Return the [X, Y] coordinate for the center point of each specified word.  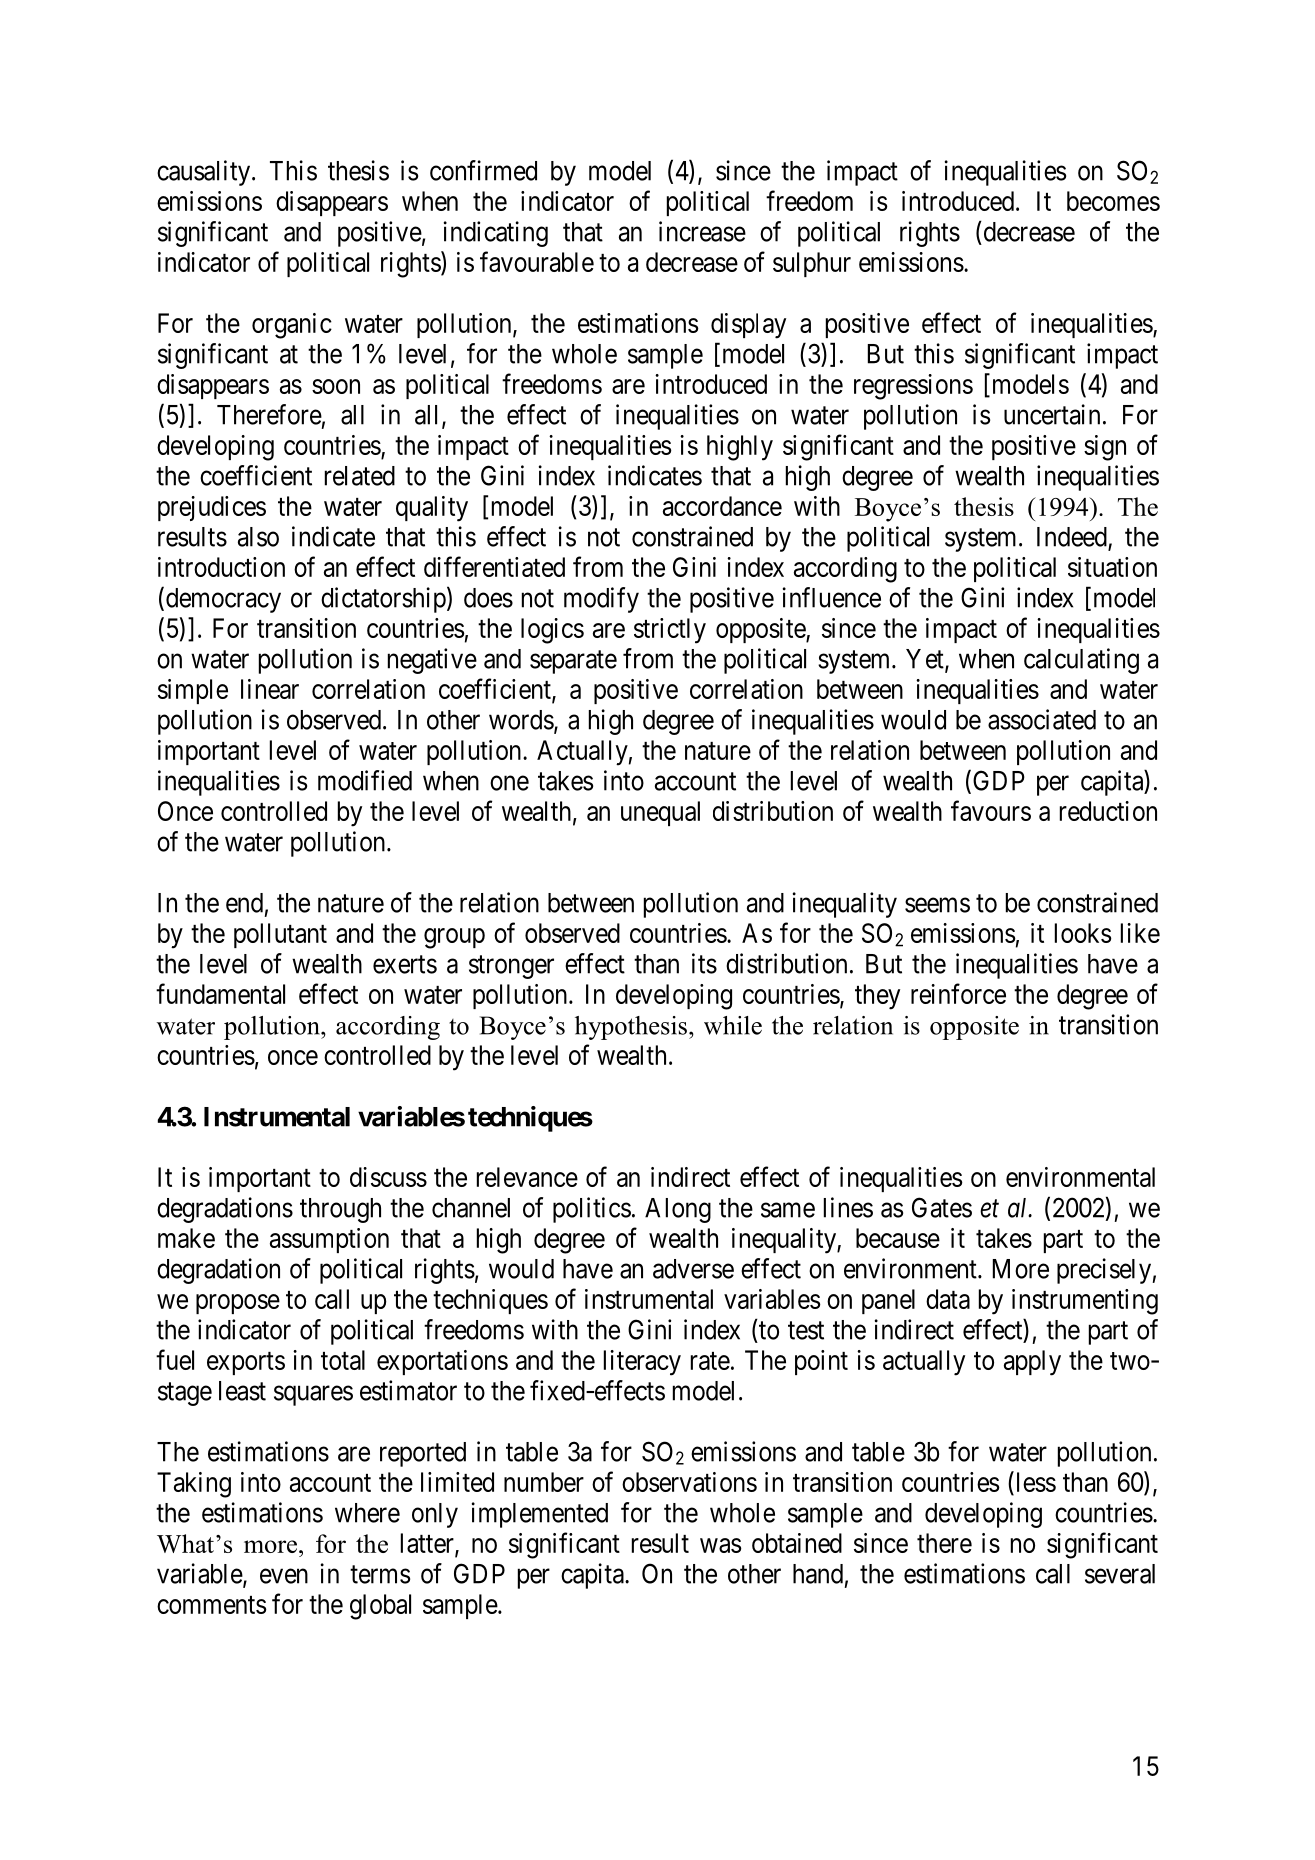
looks [1083, 933]
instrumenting [1085, 1302]
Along [678, 1210]
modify [601, 600]
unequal [660, 813]
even [284, 1576]
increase [702, 231]
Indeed [1073, 538]
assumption [329, 1240]
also [258, 537]
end [244, 903]
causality [205, 173]
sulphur [812, 264]
